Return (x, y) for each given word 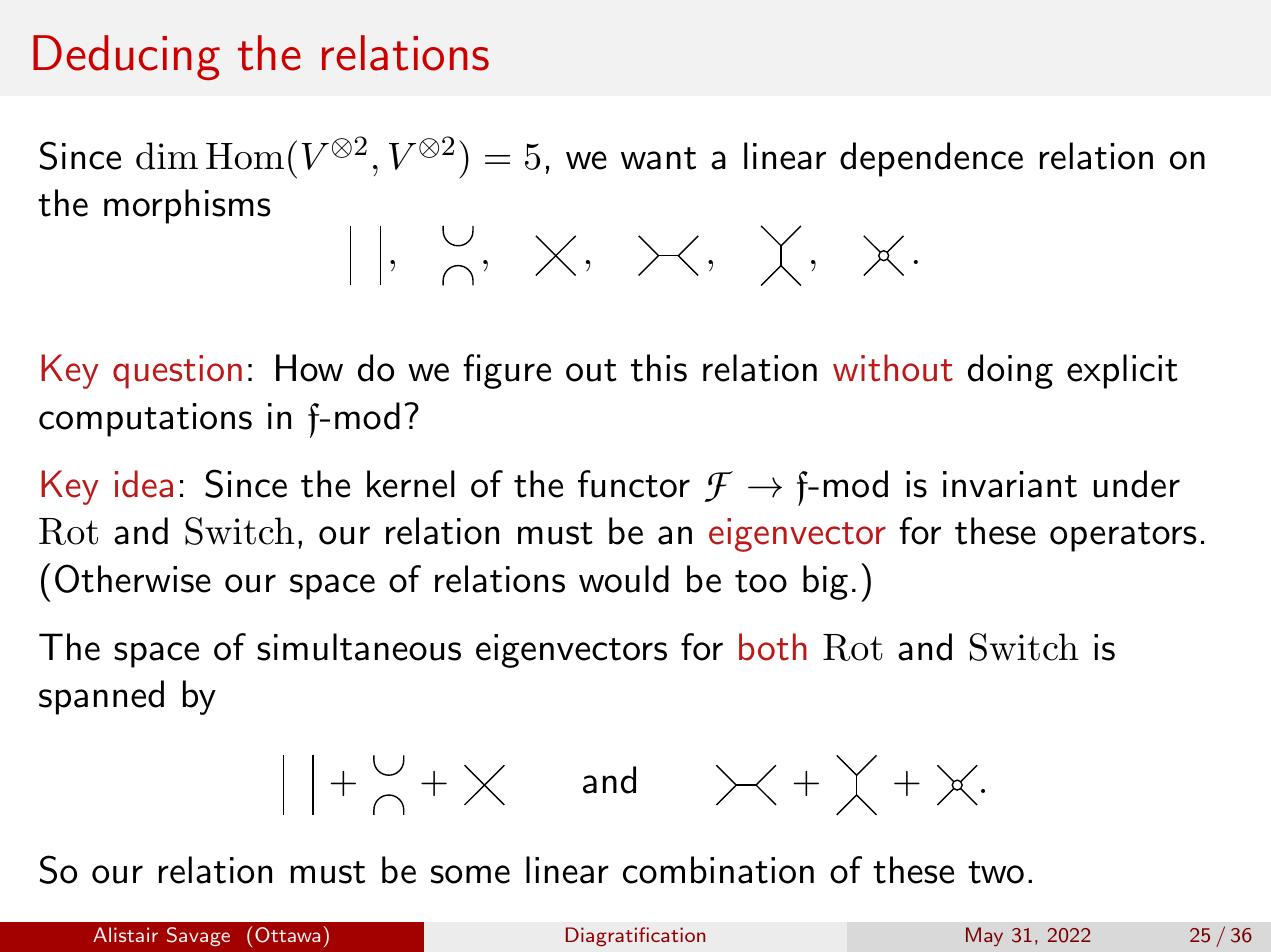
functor (634, 484)
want (658, 158)
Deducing (126, 57)
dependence (931, 159)
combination (718, 870)
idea (144, 484)
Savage (198, 937)
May (984, 936)
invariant (1010, 484)
